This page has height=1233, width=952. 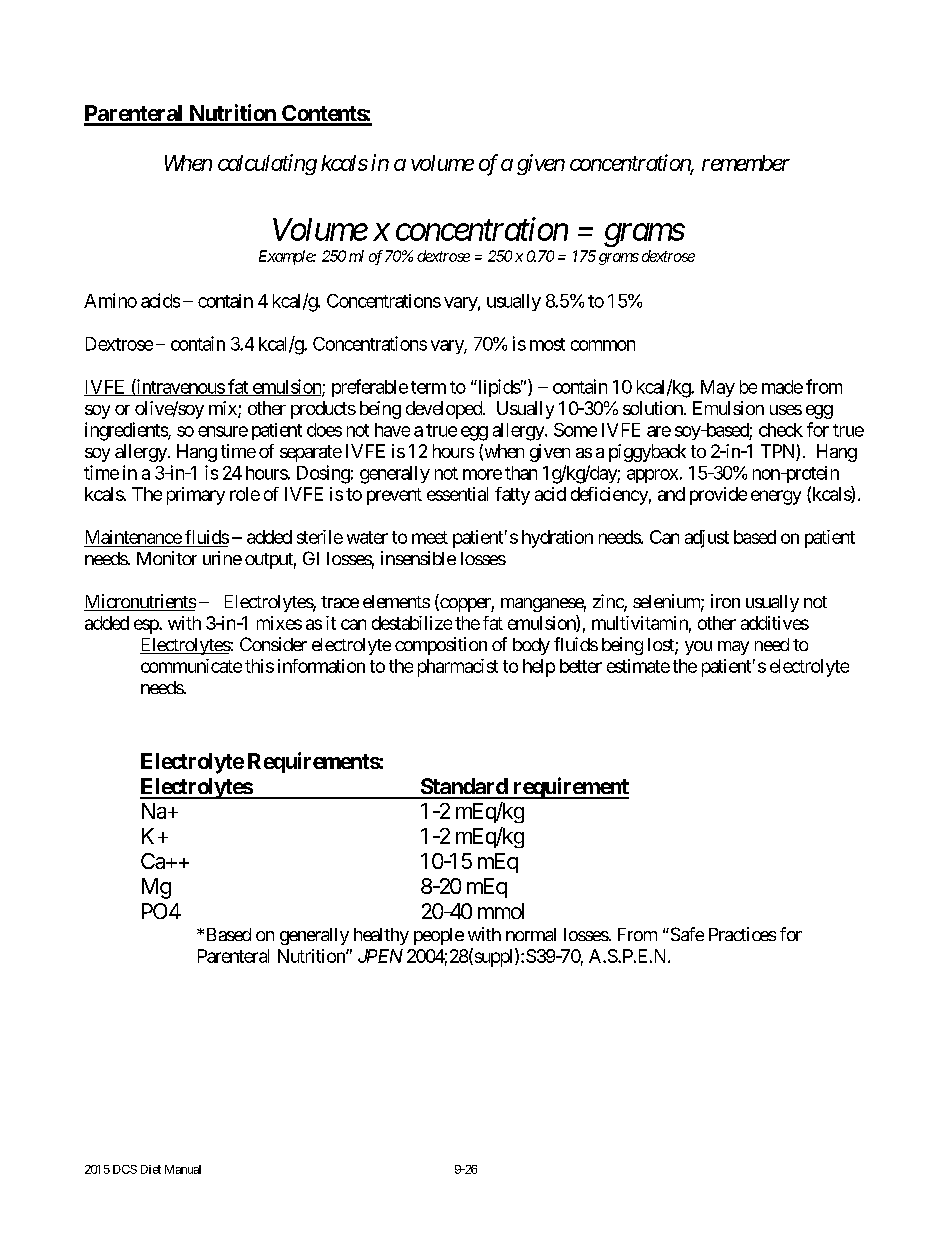 I want to click on most, so click(x=547, y=344).
